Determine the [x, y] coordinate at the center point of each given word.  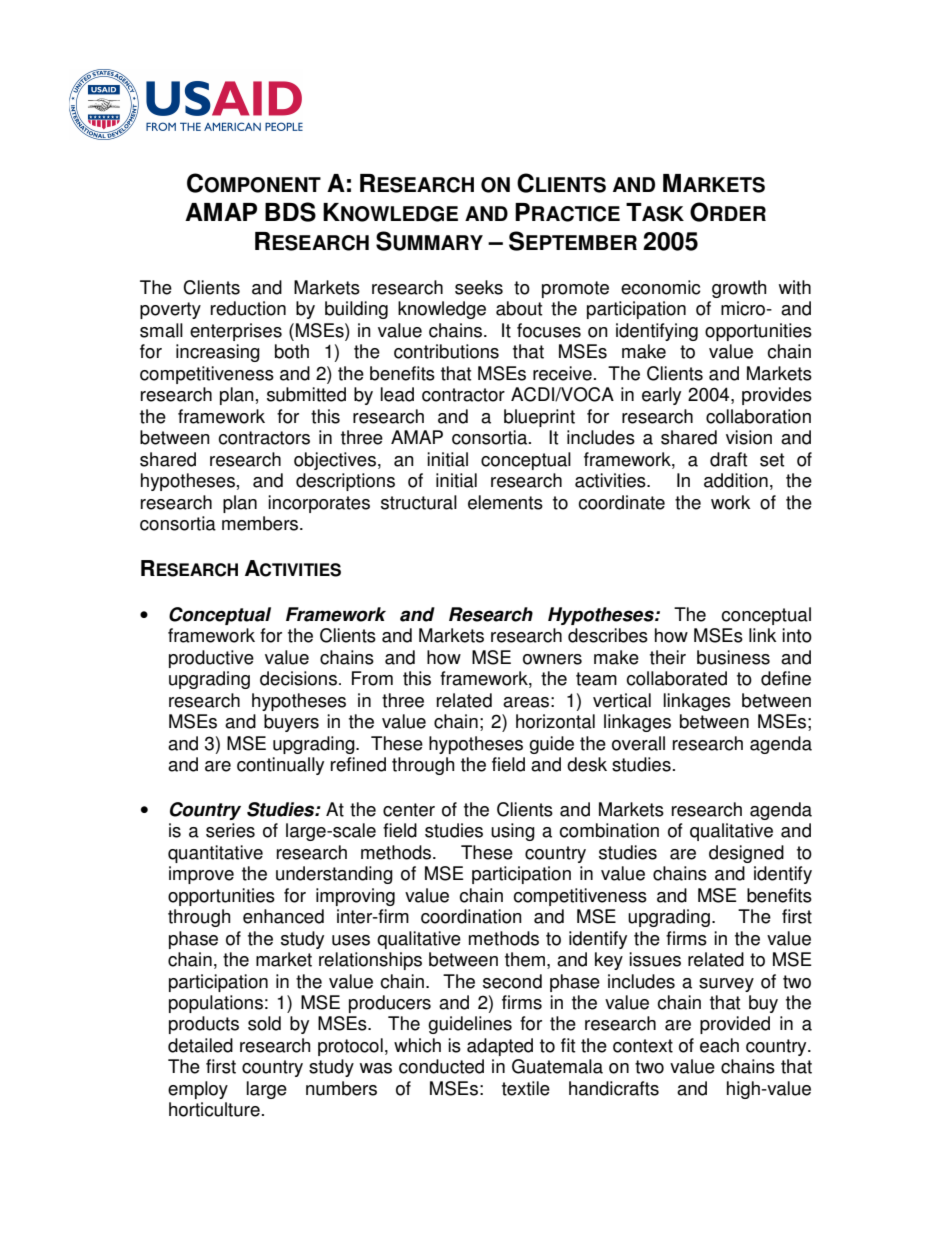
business [733, 657]
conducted [441, 1066]
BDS [290, 212]
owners [552, 659]
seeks [479, 287]
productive [211, 659]
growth [739, 289]
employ [198, 1090]
